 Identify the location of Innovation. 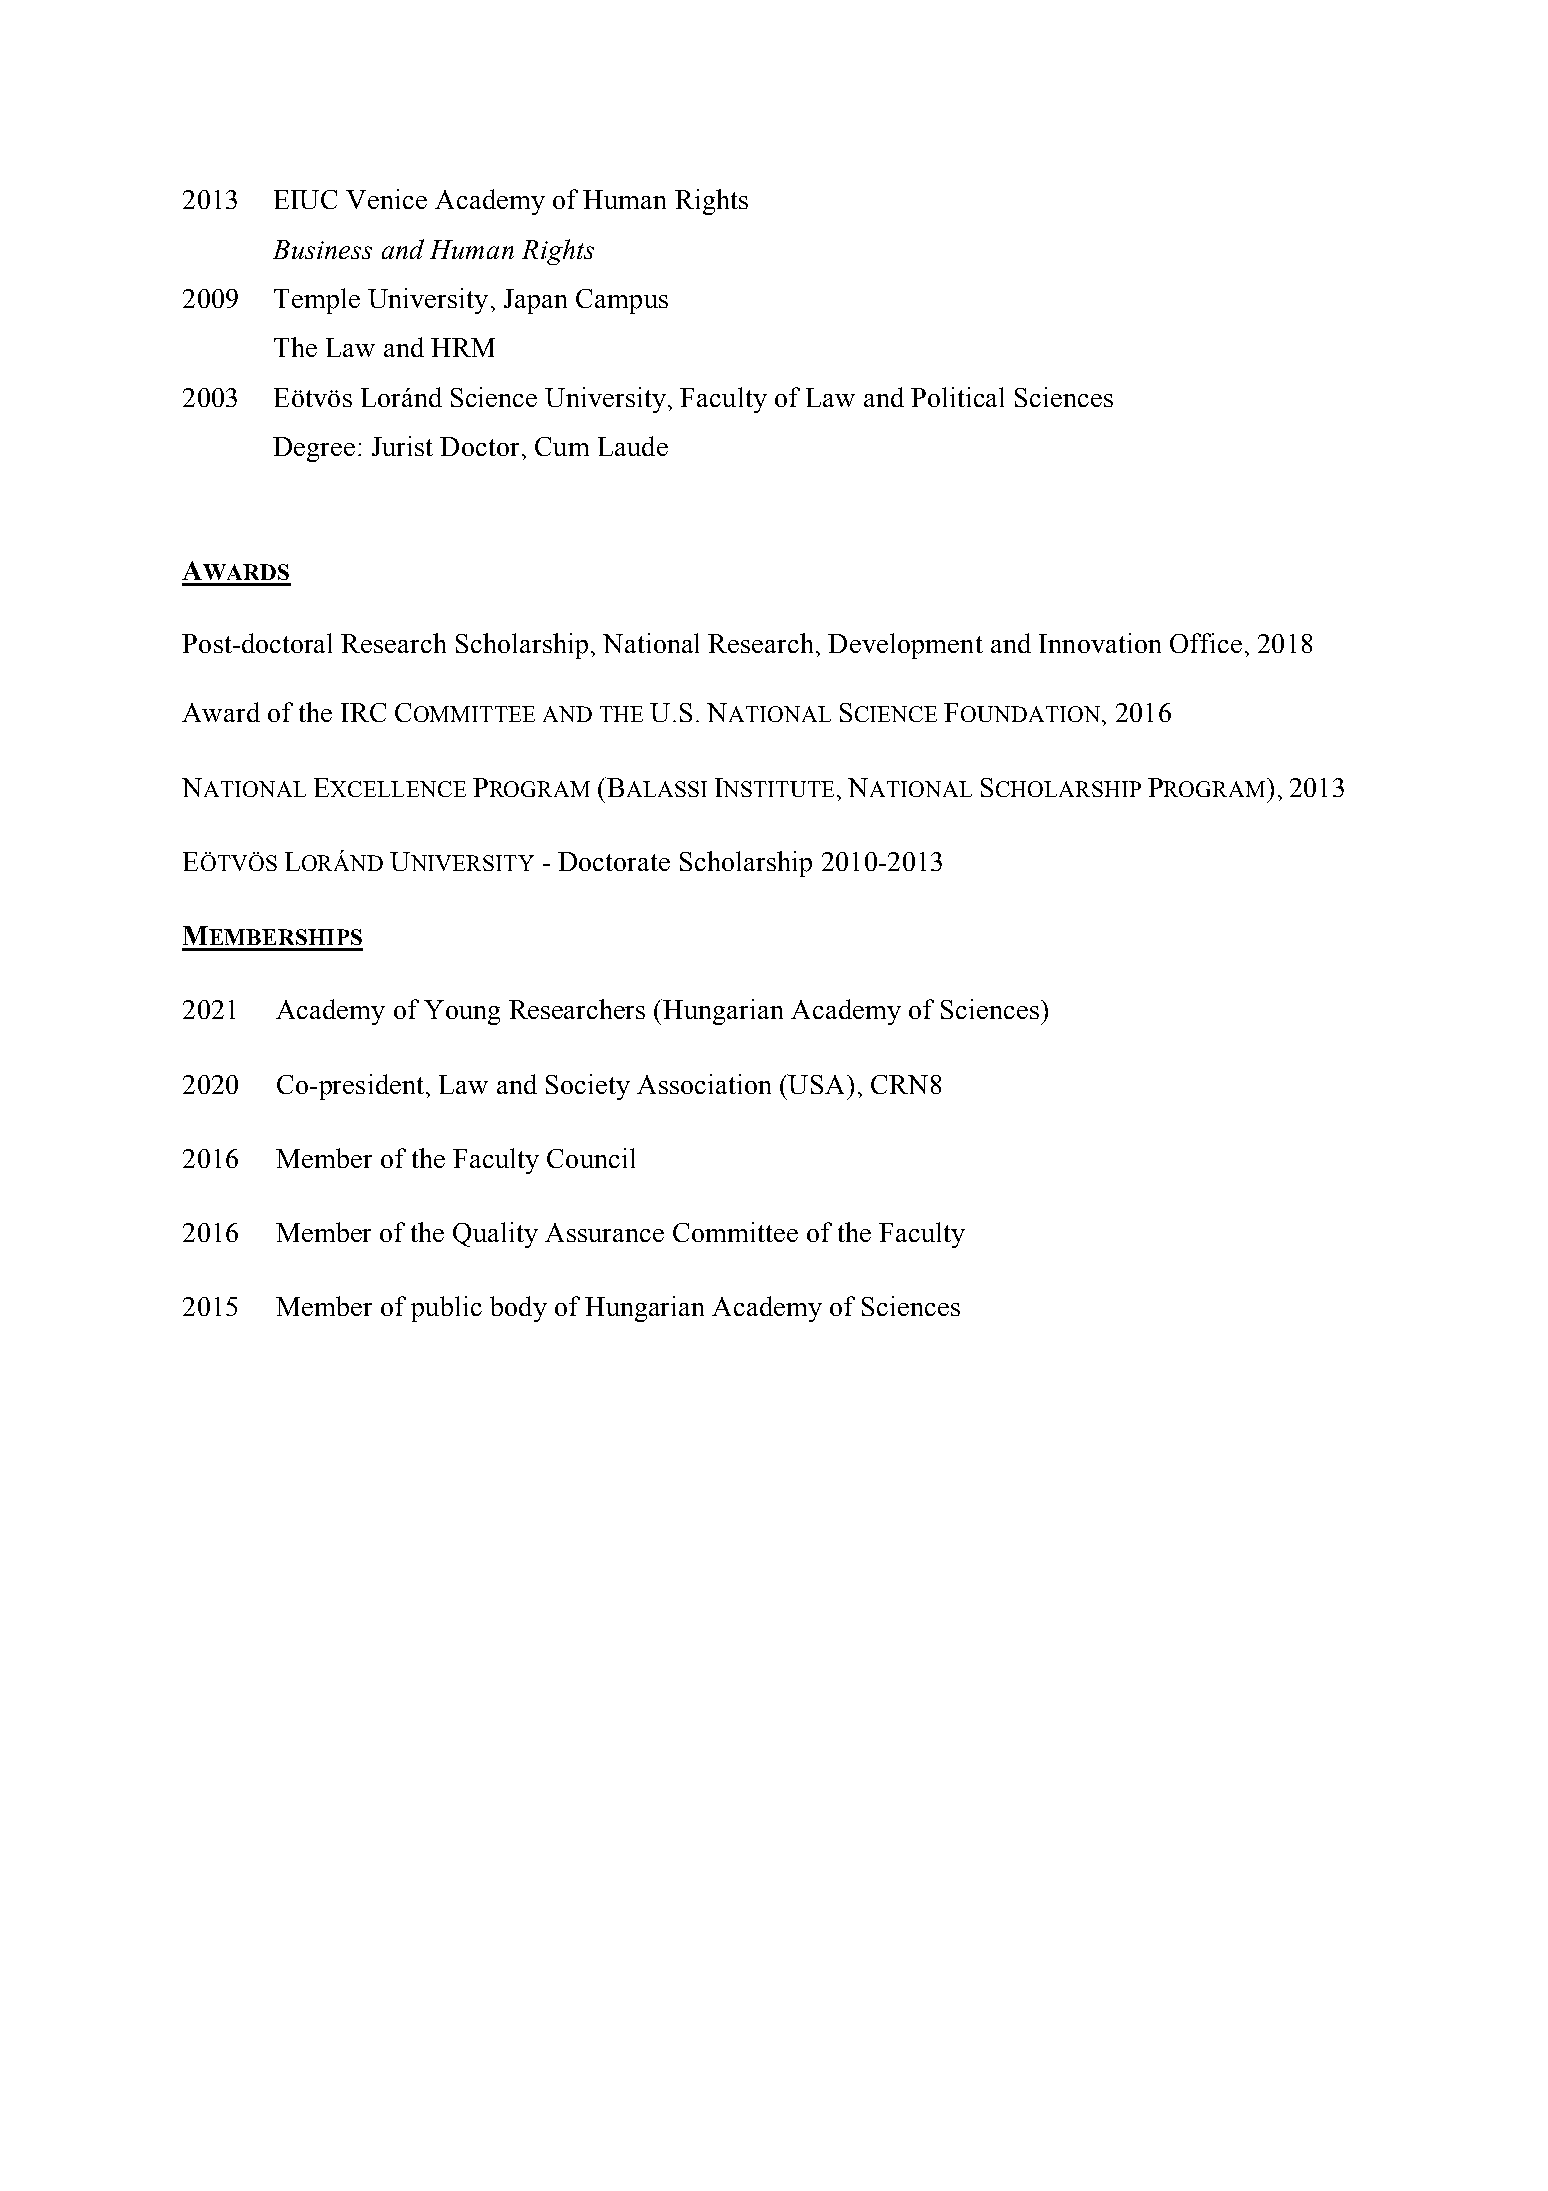
(1100, 643).
